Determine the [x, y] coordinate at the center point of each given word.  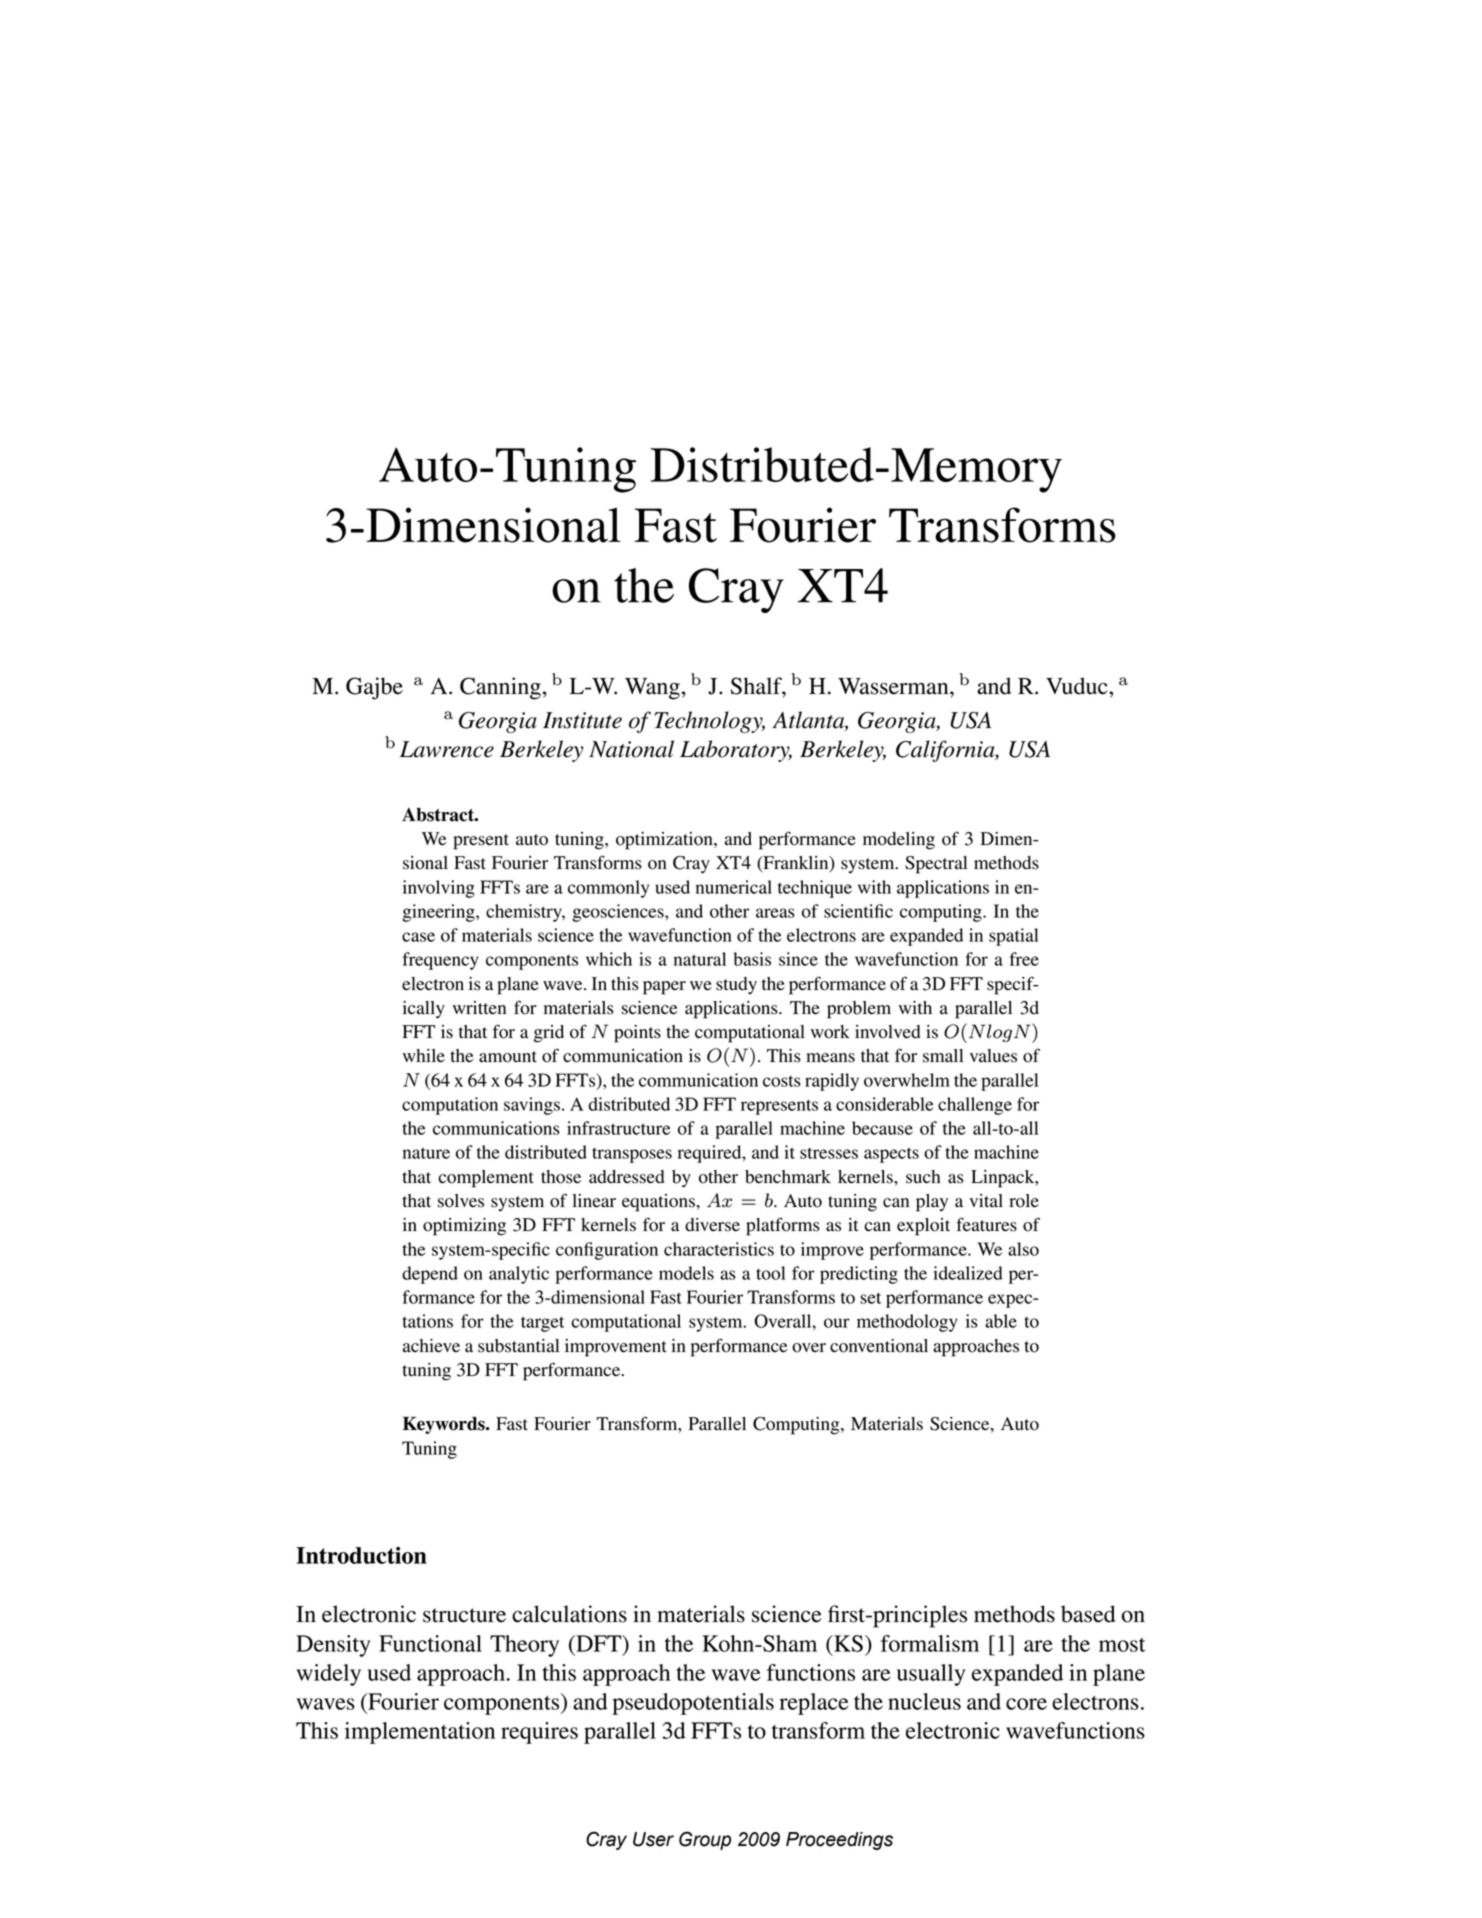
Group [705, 1840]
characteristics [719, 1249]
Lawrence [447, 749]
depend [430, 1275]
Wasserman [894, 686]
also [1023, 1249]
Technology [709, 722]
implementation [420, 1733]
